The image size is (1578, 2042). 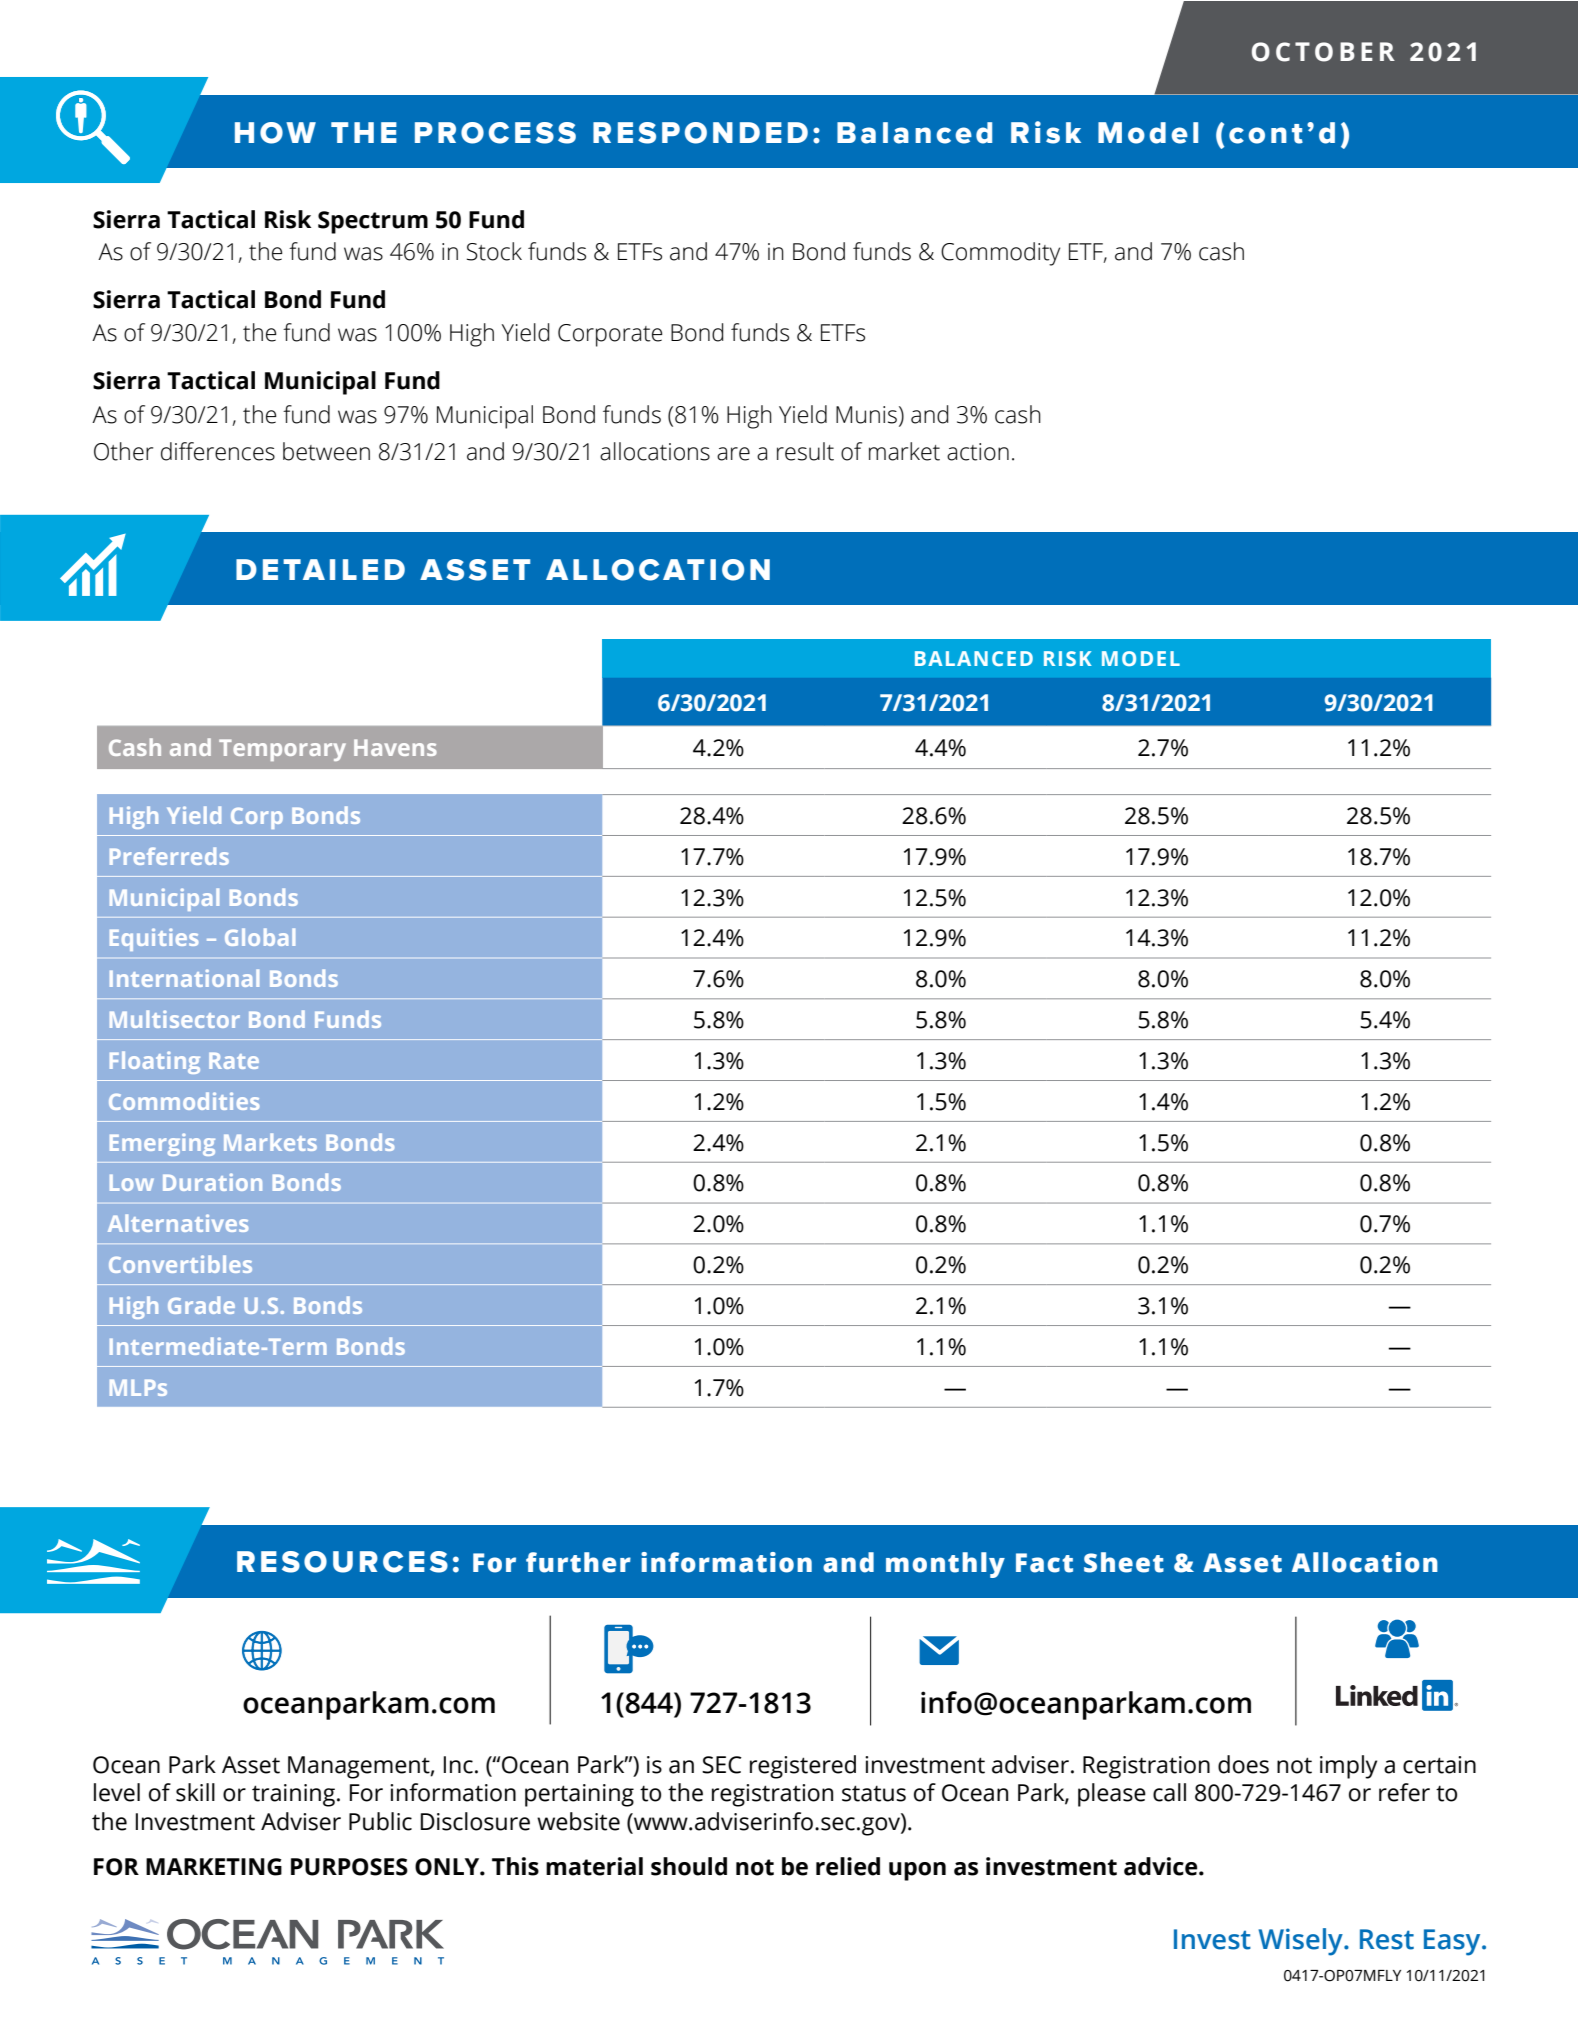 I want to click on are, so click(x=733, y=454).
